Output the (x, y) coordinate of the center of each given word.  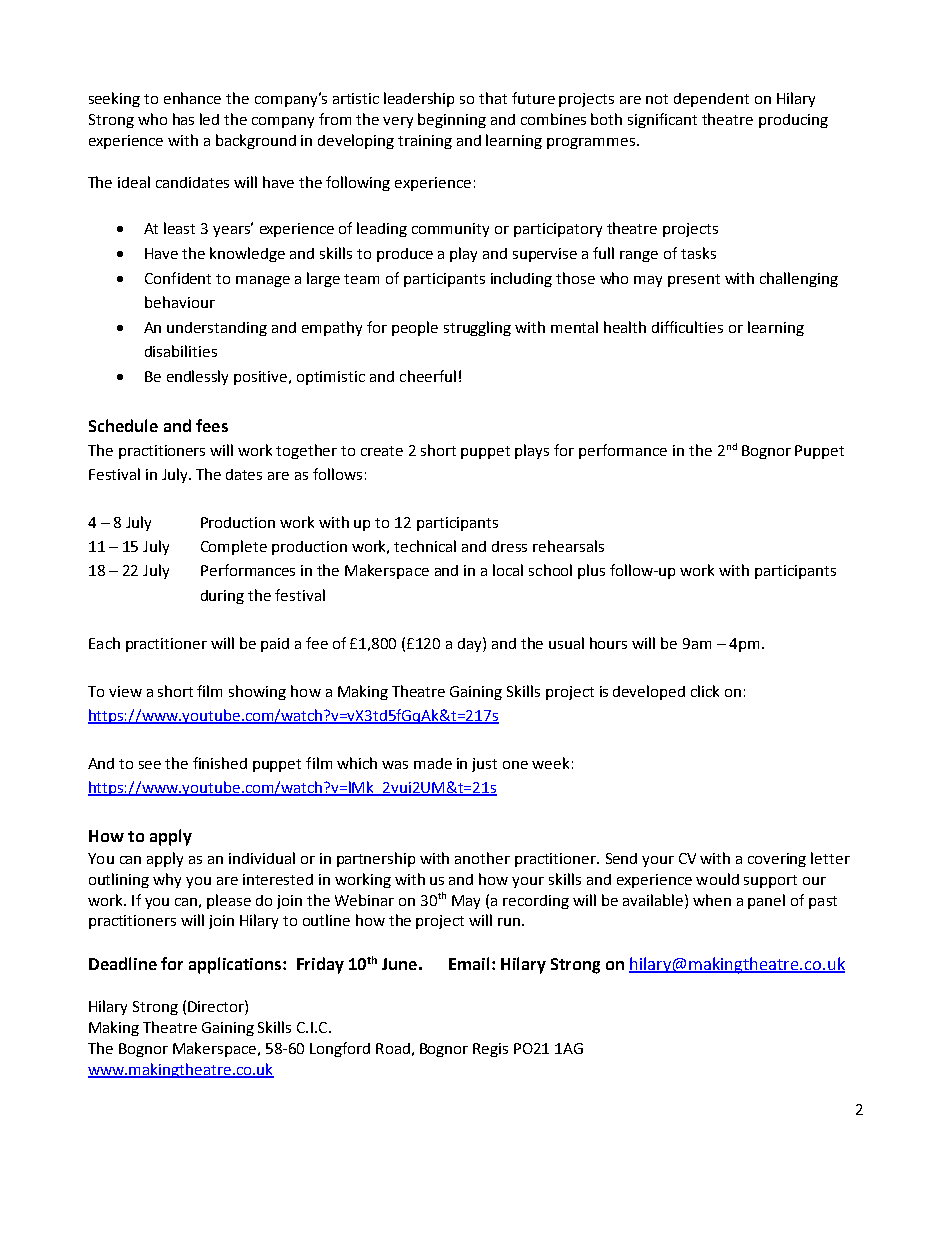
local (508, 570)
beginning (452, 120)
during (222, 597)
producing (793, 121)
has (183, 119)
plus (591, 571)
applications (236, 965)
